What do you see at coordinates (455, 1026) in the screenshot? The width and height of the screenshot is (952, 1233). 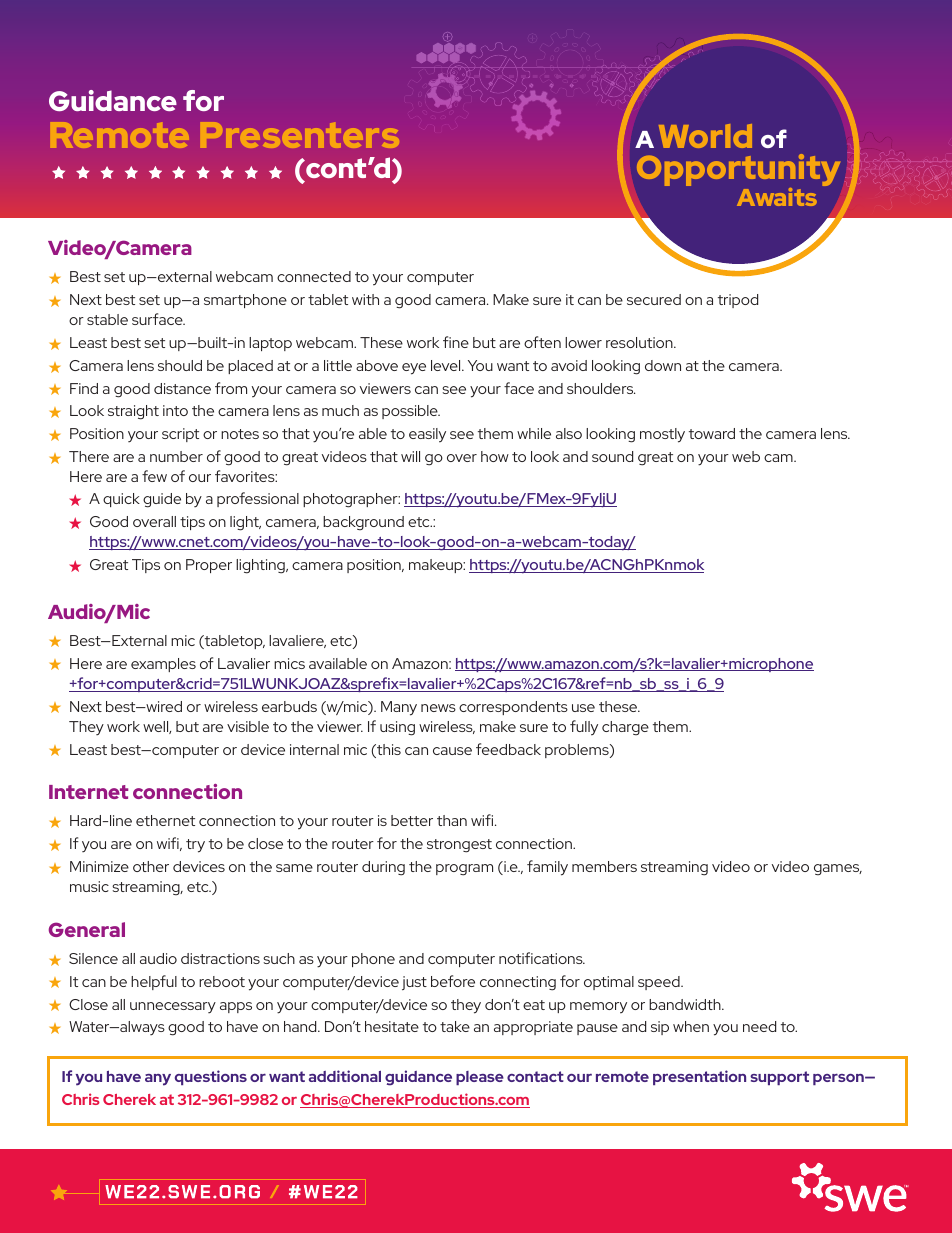 I see `take` at bounding box center [455, 1026].
